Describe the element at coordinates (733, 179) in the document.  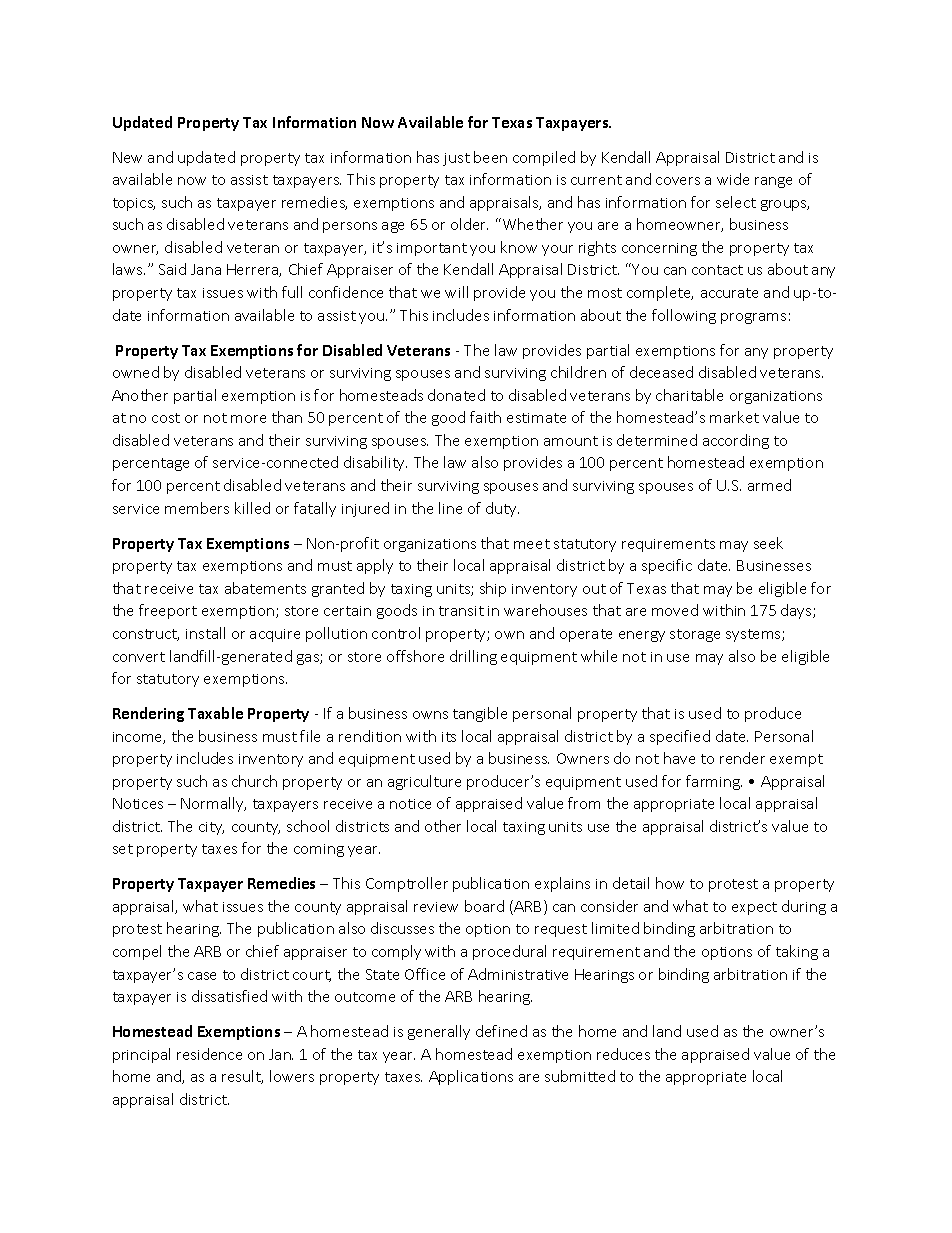
I see `wide` at that location.
